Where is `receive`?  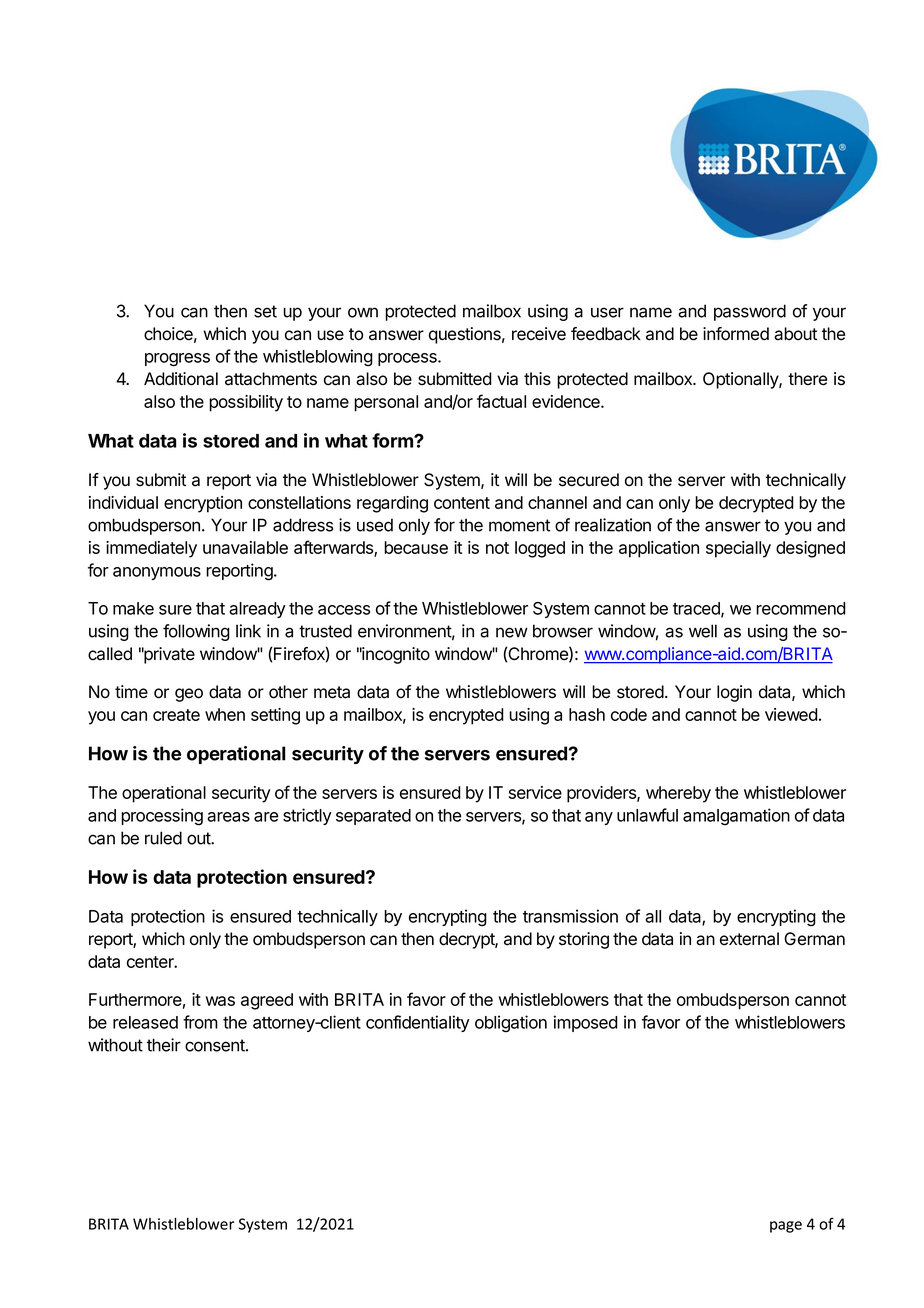
receive is located at coordinates (539, 334).
